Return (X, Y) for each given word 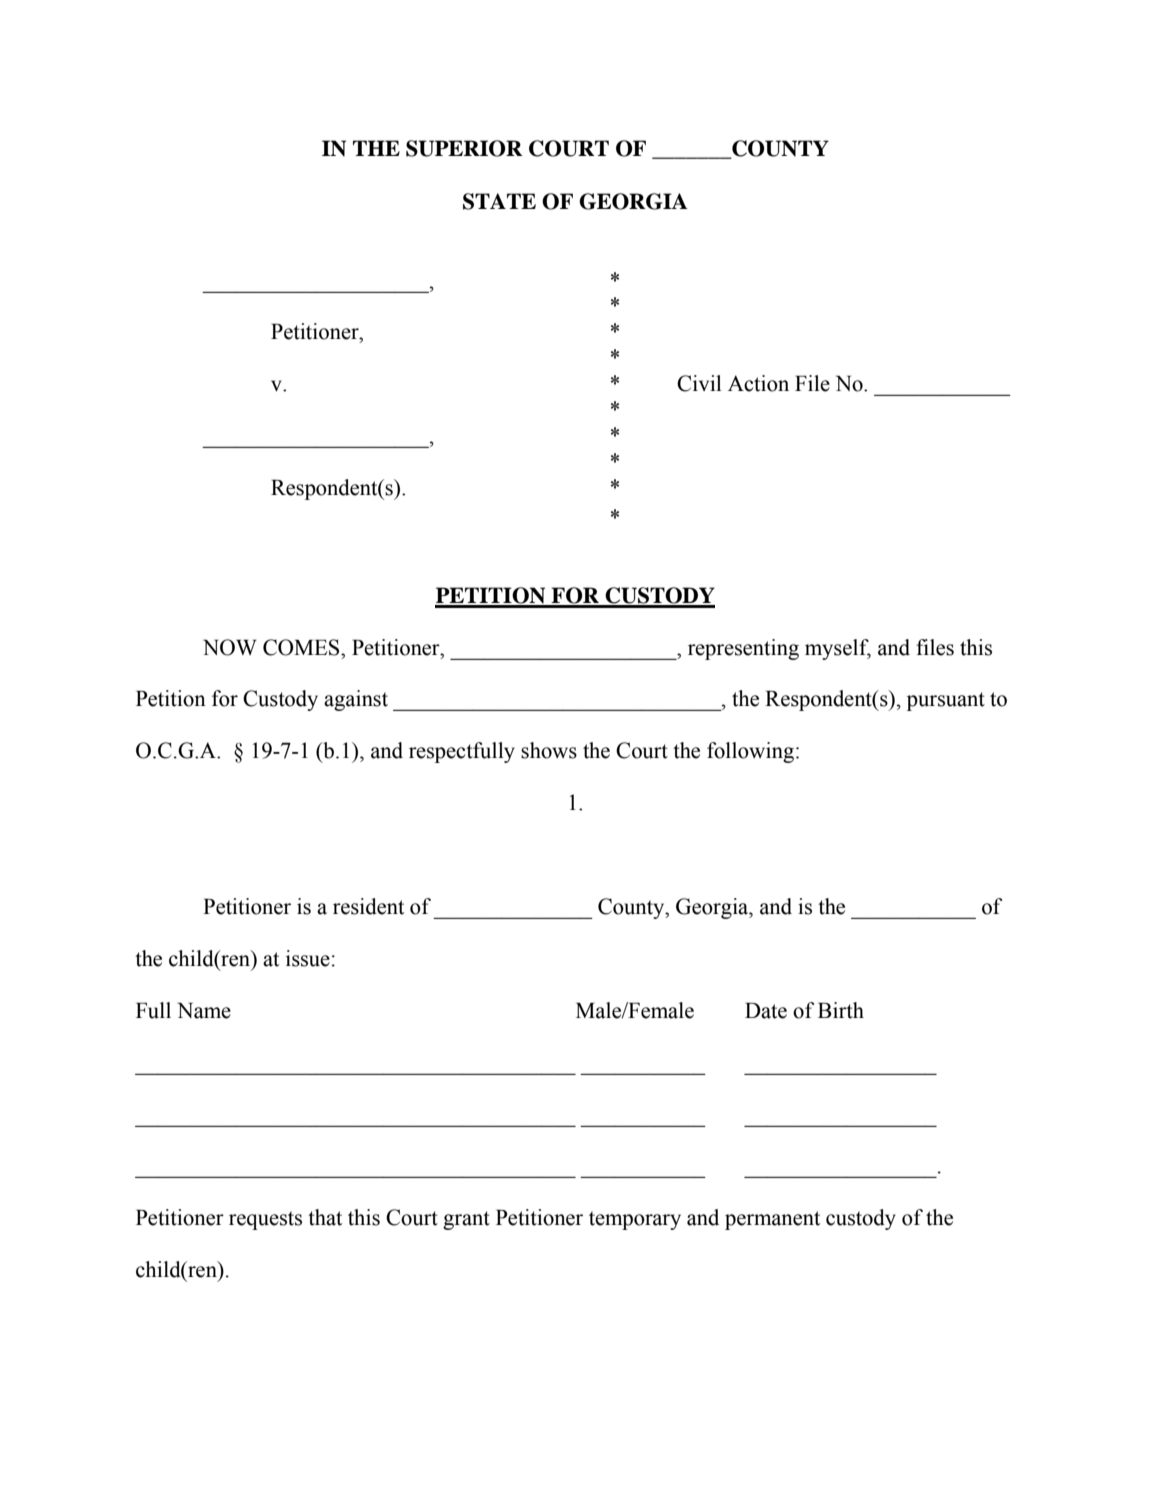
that (325, 1217)
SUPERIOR (464, 148)
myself (838, 649)
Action (758, 383)
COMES (302, 647)
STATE (499, 201)
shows (549, 750)
